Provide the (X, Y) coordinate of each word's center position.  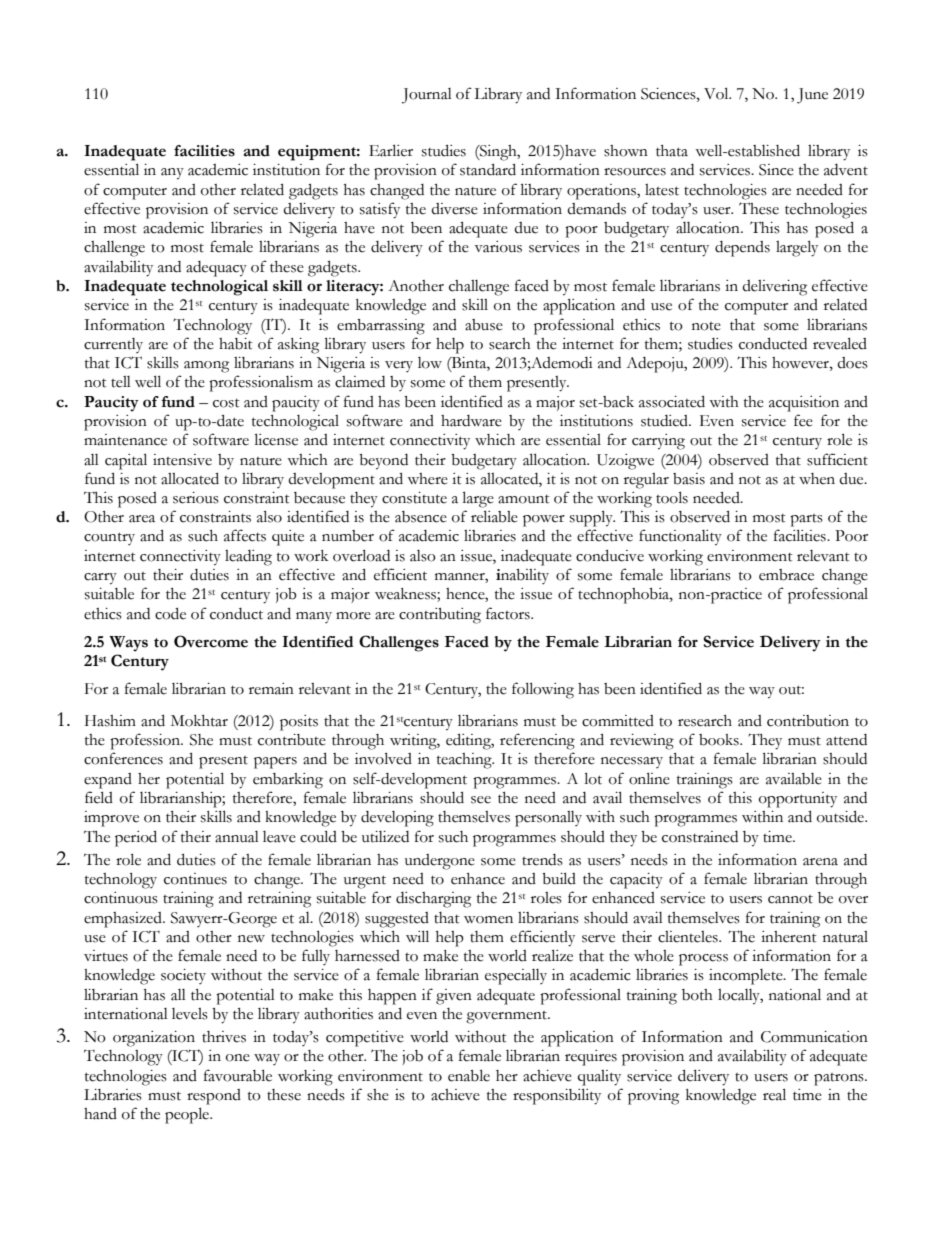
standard (488, 169)
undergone (440, 862)
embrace (786, 575)
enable (469, 1075)
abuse (484, 325)
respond (214, 1097)
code (170, 613)
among (206, 367)
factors (509, 613)
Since (776, 170)
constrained (700, 837)
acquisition (804, 404)
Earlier (391, 150)
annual (237, 837)
